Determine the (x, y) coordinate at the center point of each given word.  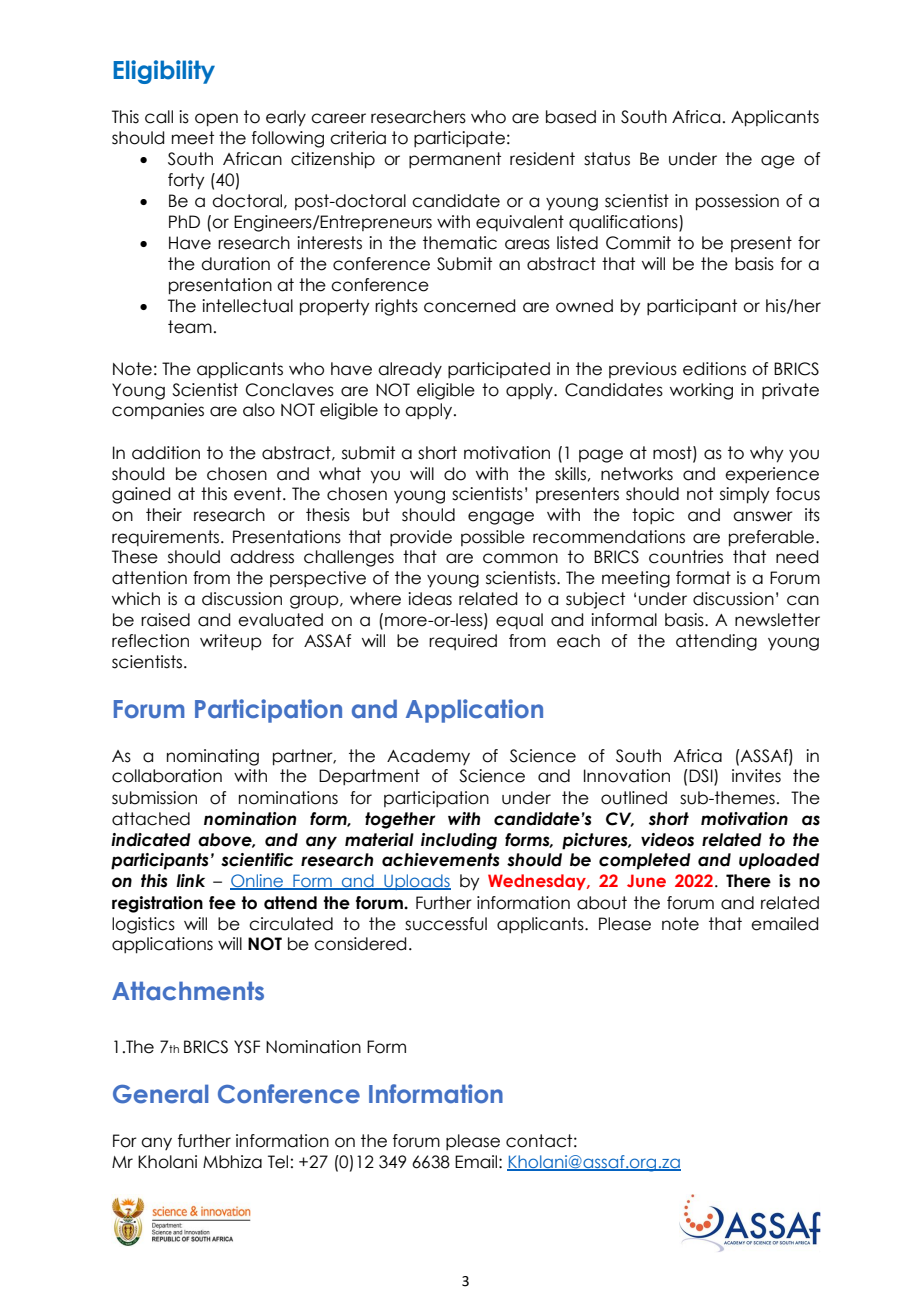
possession (737, 202)
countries (686, 557)
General (160, 1094)
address (262, 557)
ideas (430, 599)
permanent (455, 160)
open (216, 120)
